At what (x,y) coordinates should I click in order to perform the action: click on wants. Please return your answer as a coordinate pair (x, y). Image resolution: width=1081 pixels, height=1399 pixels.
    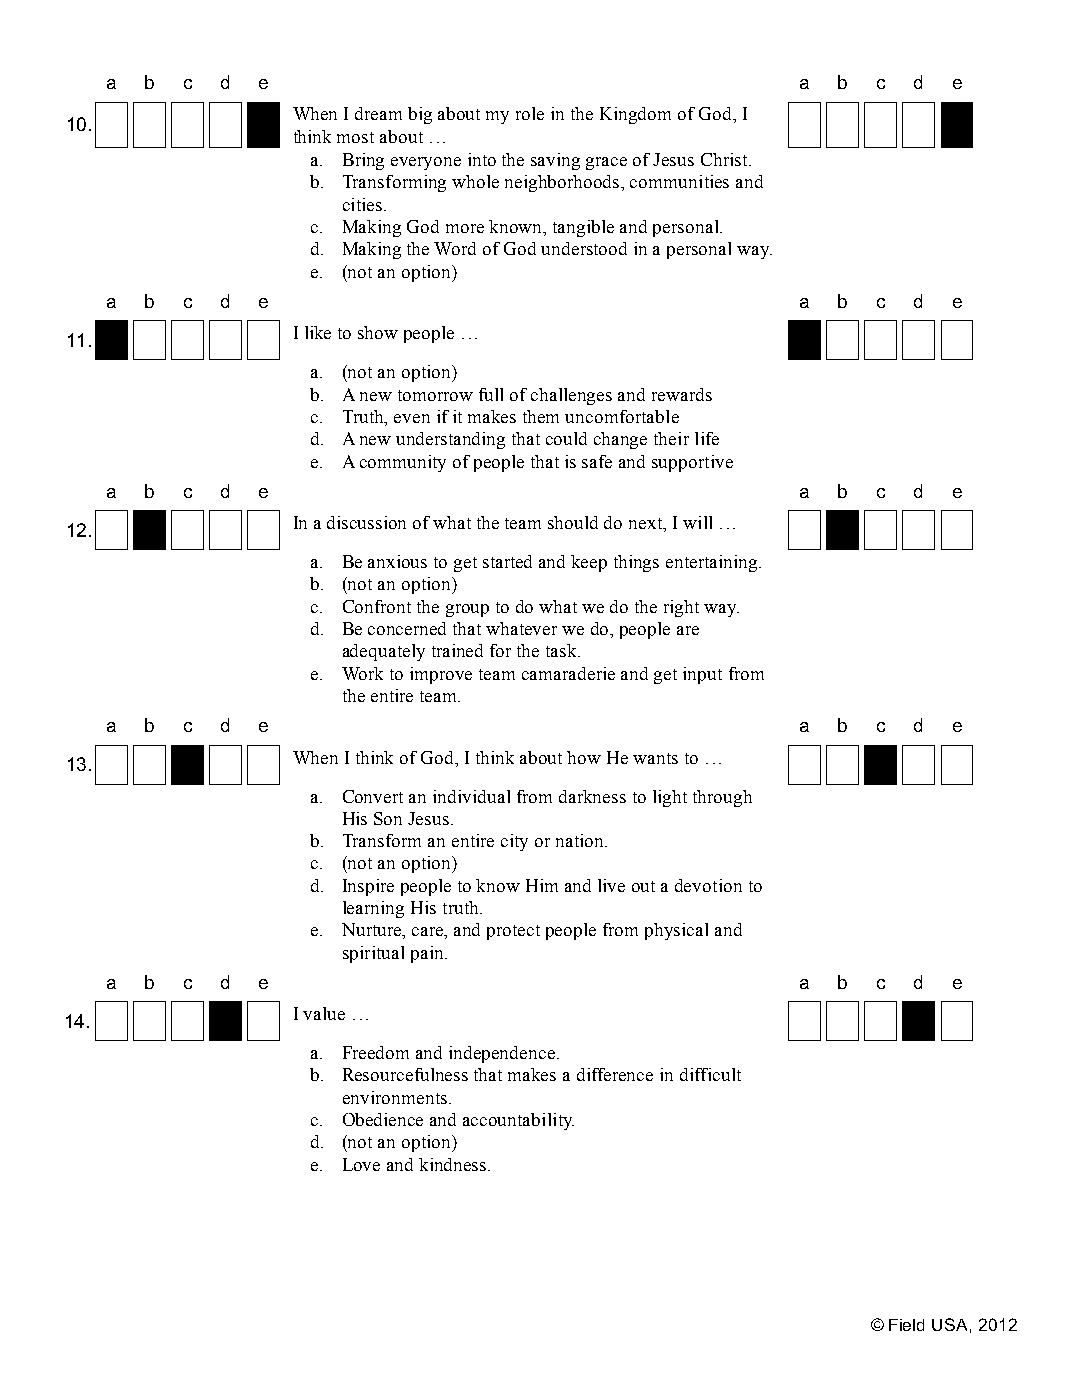
    Looking at the image, I should click on (655, 758).
